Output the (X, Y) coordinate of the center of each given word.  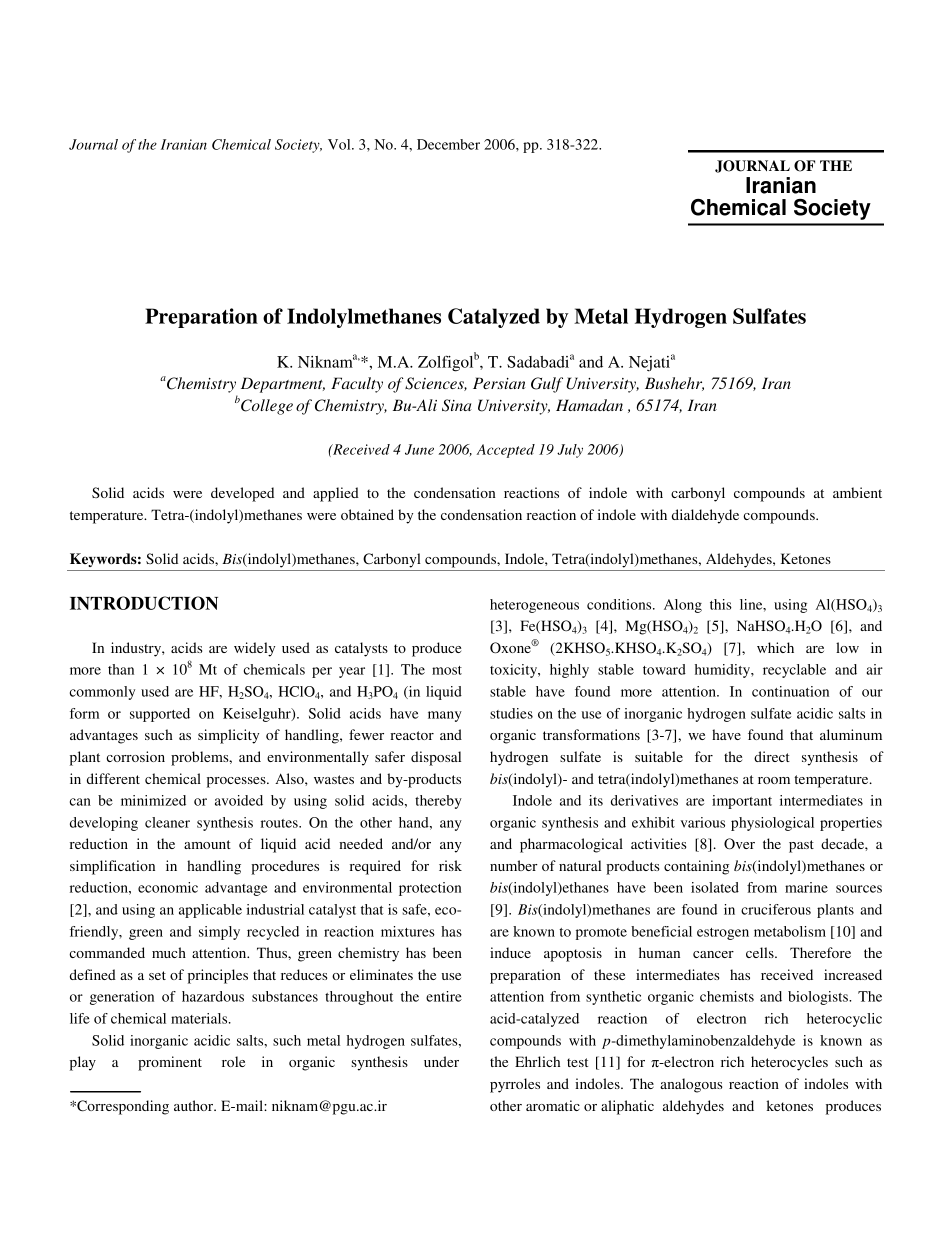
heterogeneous (534, 606)
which (775, 647)
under (441, 1061)
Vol (340, 144)
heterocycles (789, 1063)
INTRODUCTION (144, 603)
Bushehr (674, 384)
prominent (170, 1063)
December (448, 144)
